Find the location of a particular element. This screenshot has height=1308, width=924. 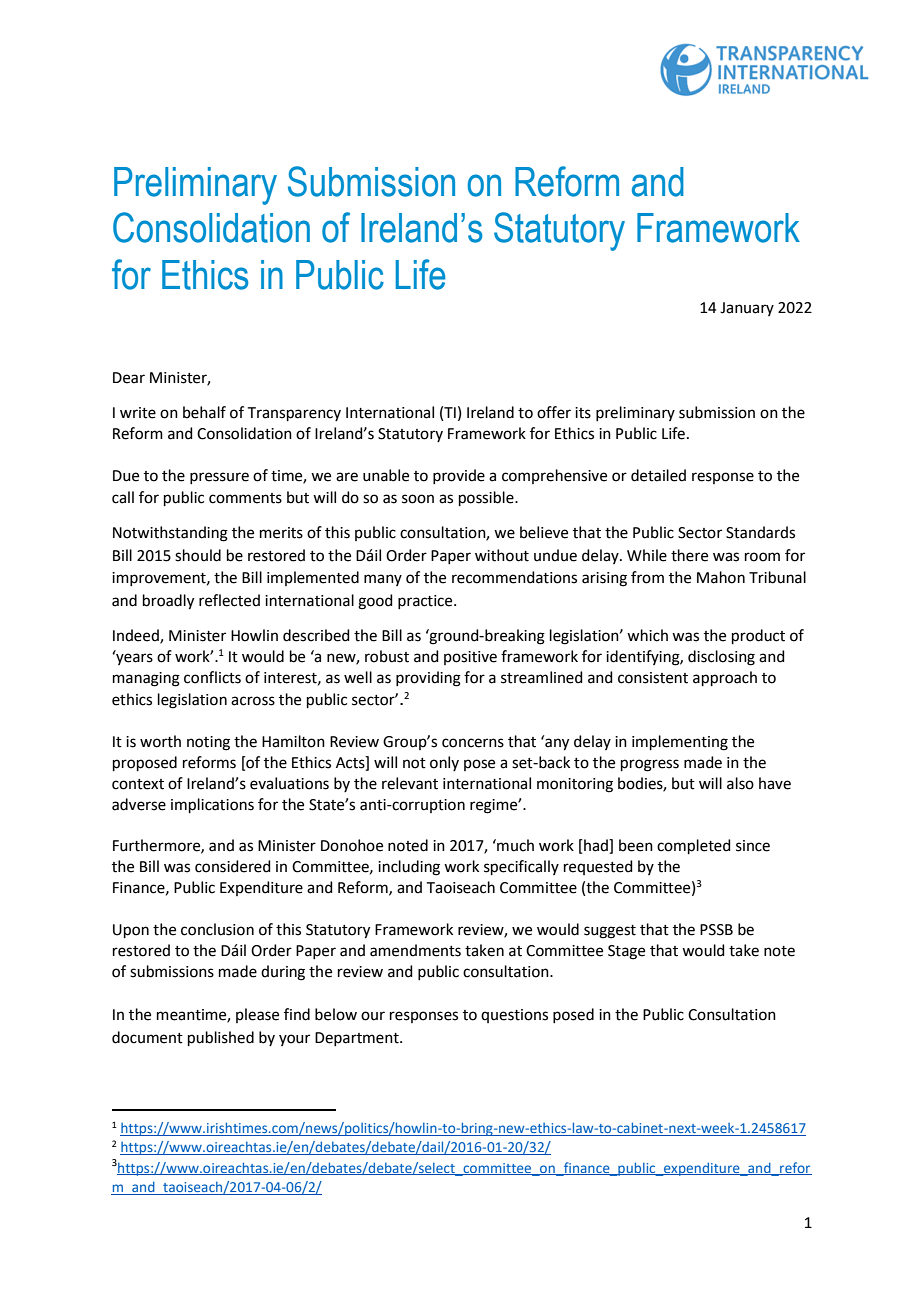

conflicts is located at coordinates (212, 677).
